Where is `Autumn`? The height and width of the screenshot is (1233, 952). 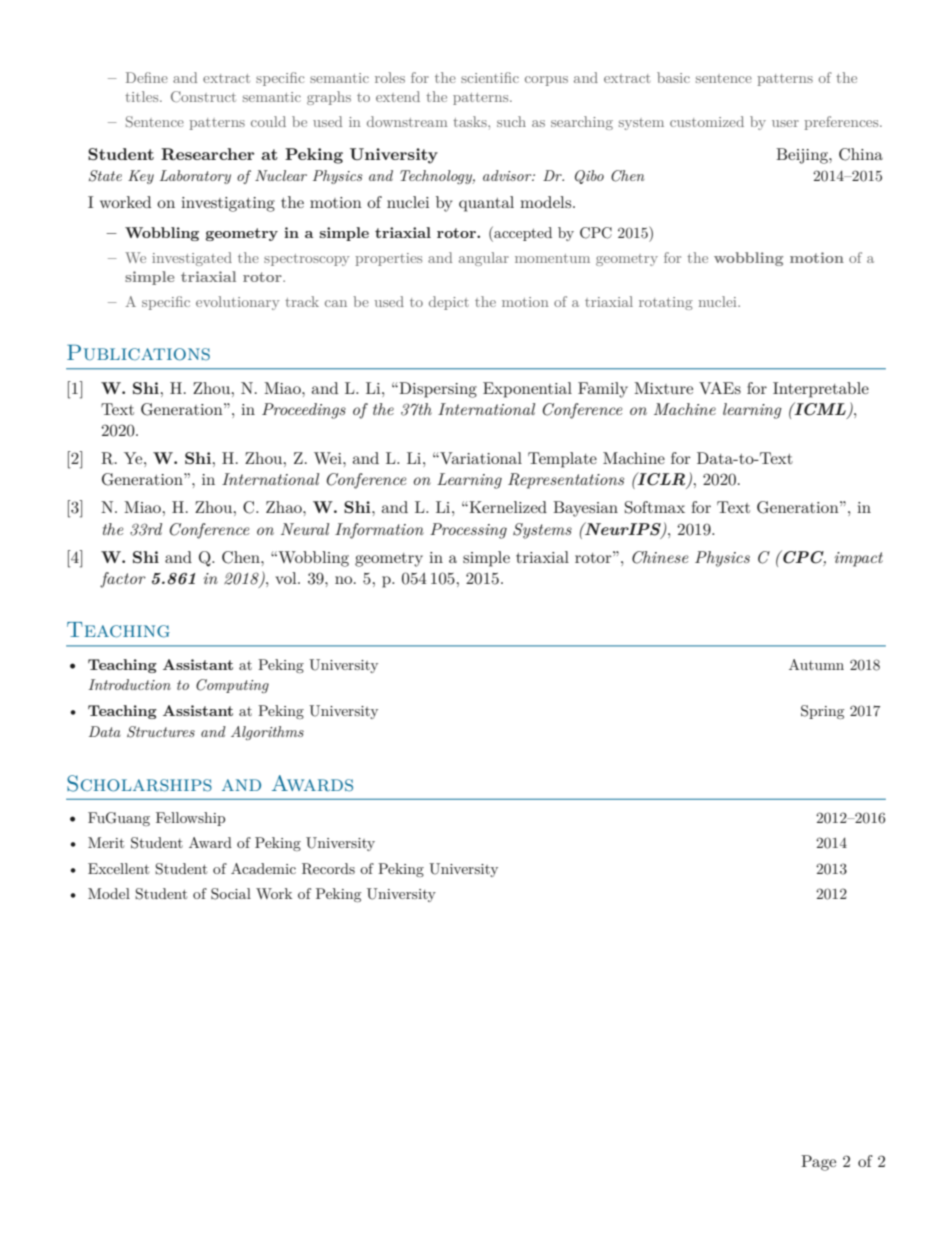 Autumn is located at coordinates (816, 664).
